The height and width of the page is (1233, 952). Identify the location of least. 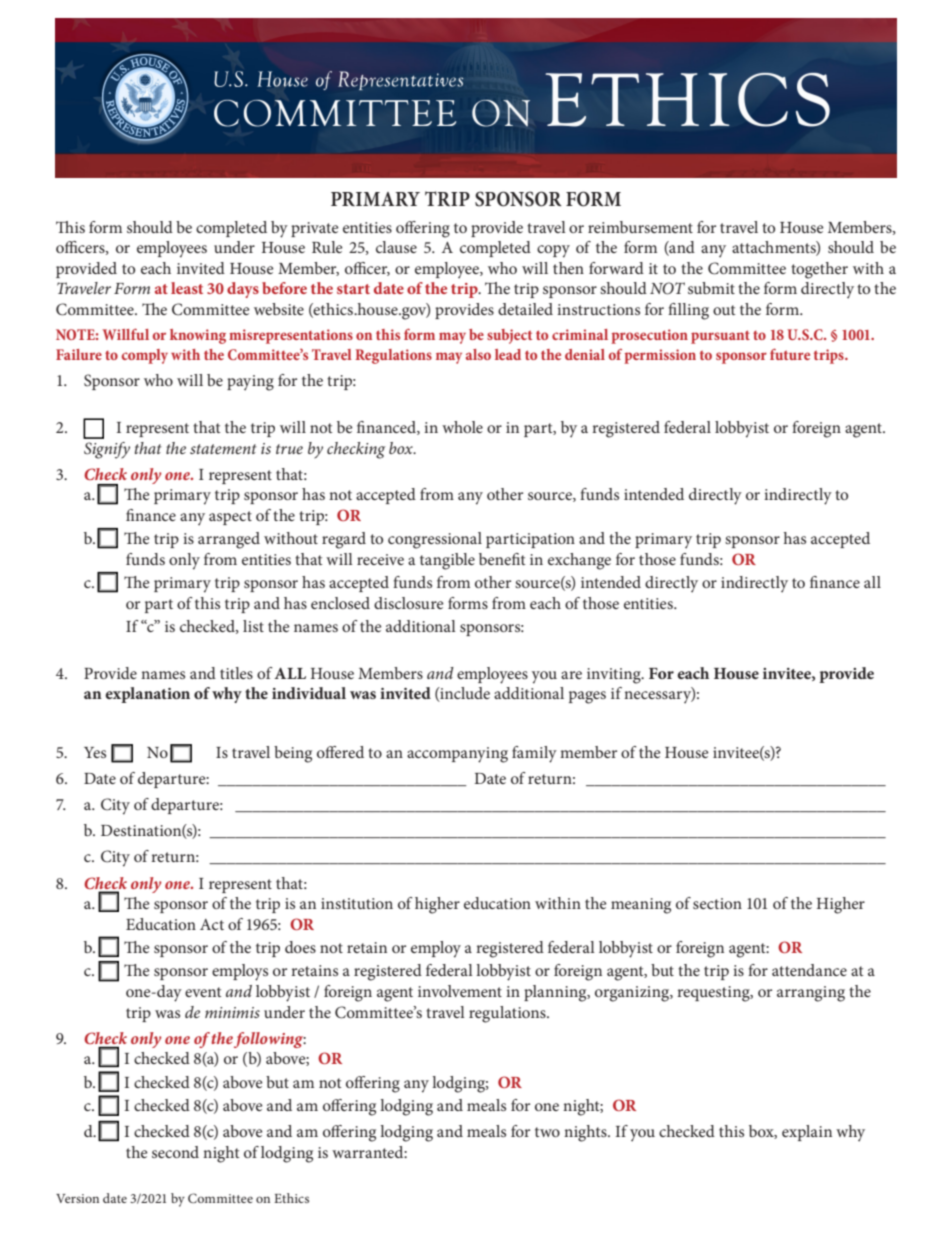
(187, 288).
